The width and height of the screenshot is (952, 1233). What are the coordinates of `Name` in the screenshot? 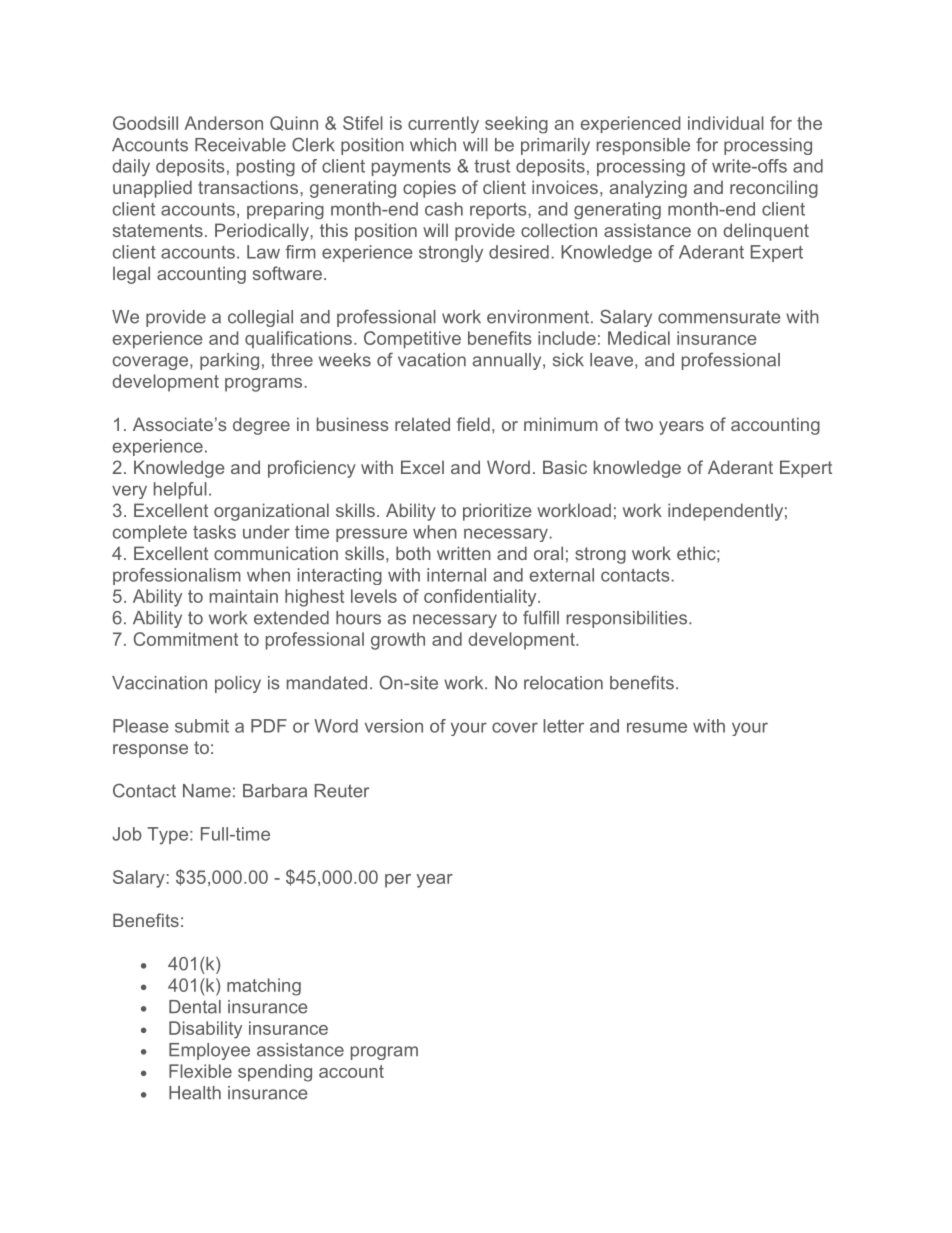 It's located at (207, 791).
